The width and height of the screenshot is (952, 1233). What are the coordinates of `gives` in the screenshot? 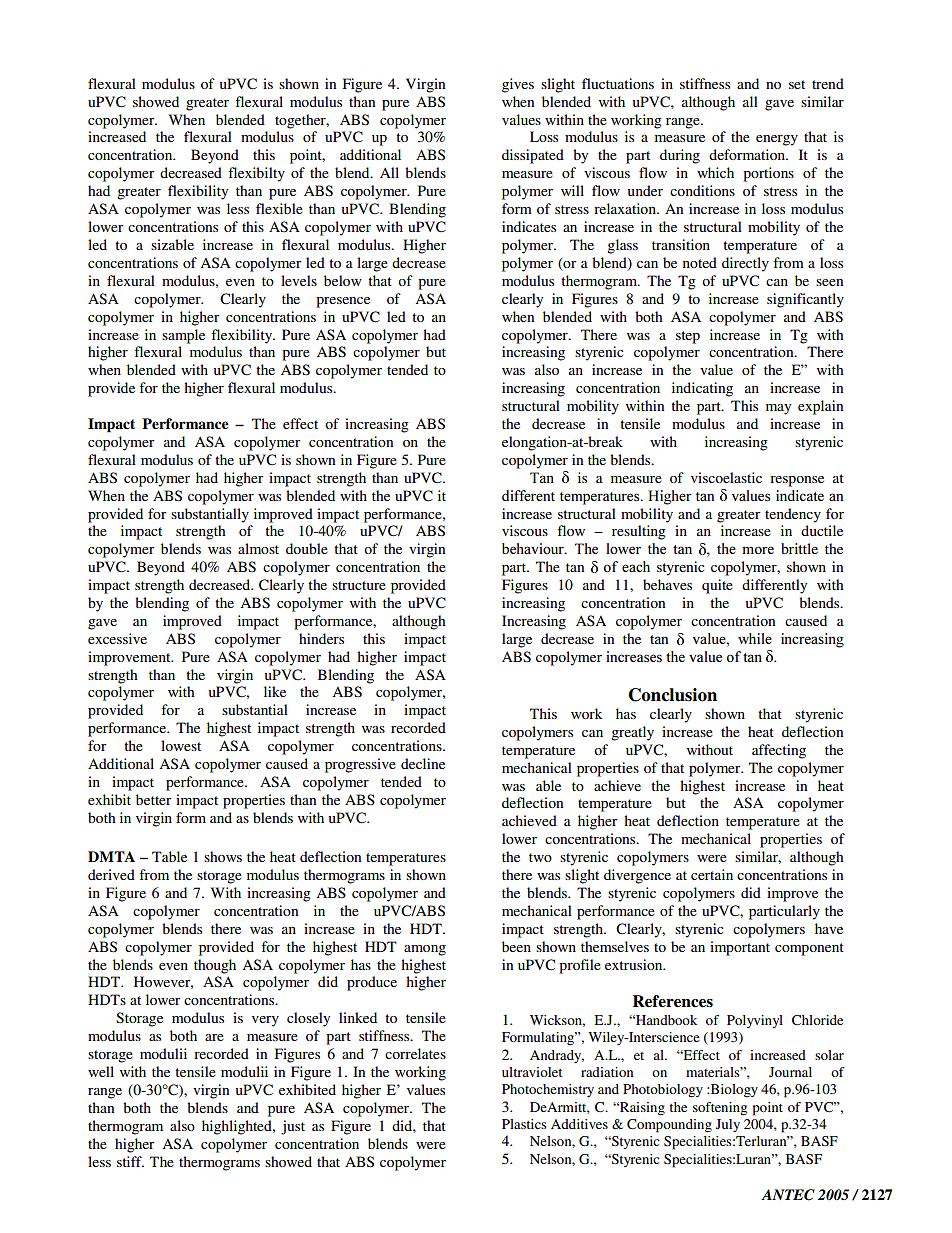 It's located at (518, 85).
